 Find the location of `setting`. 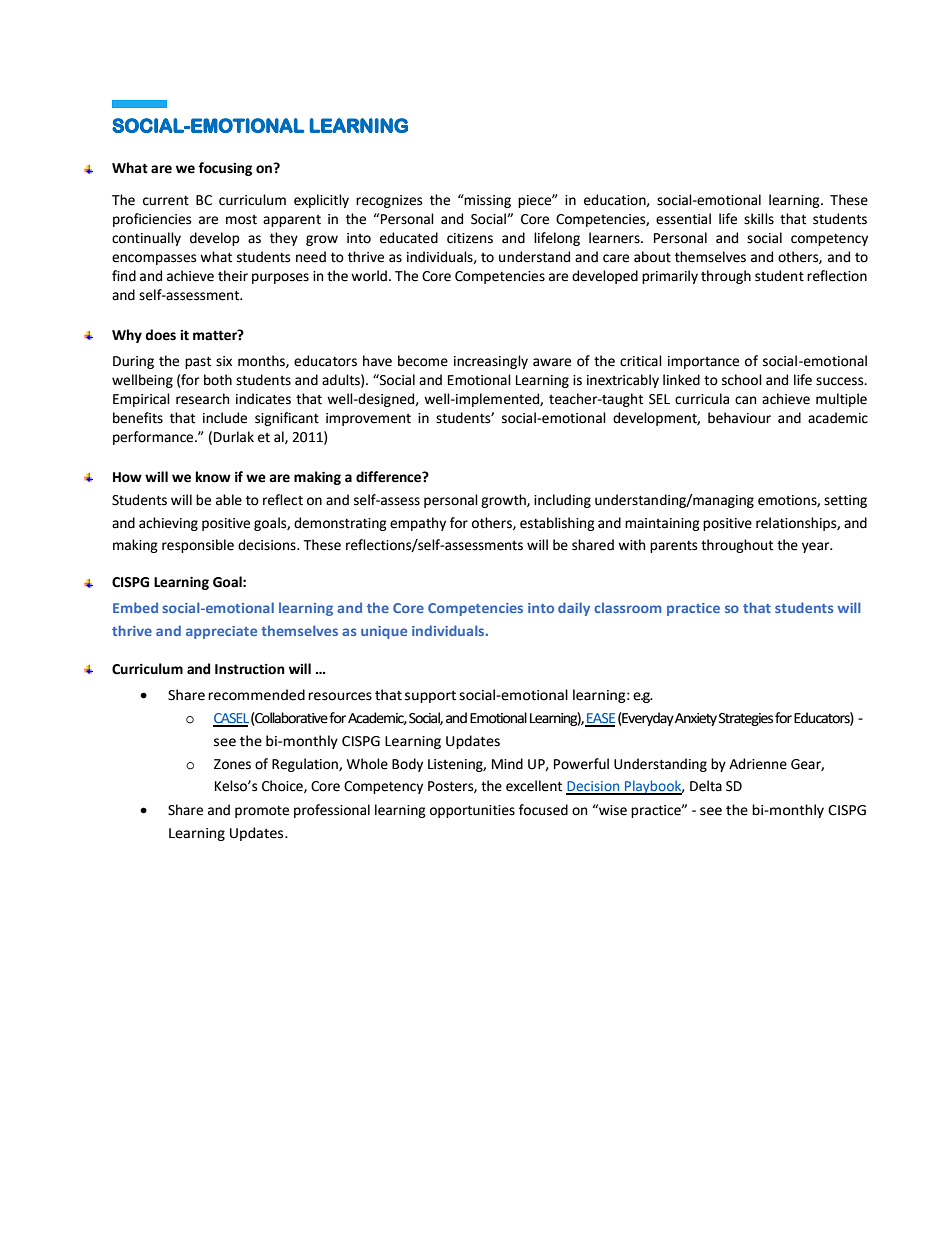

setting is located at coordinates (845, 501).
